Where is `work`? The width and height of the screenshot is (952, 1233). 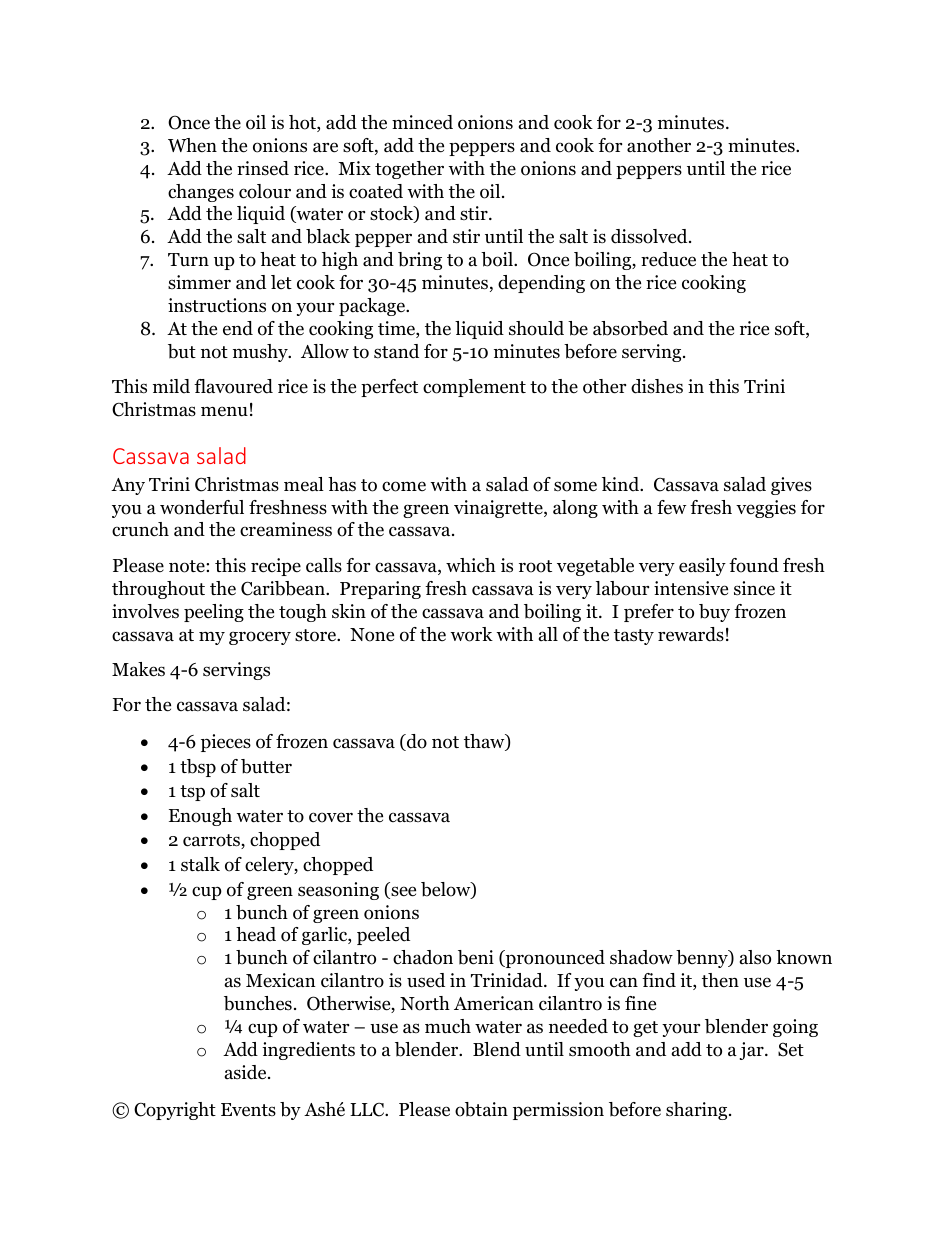 work is located at coordinates (471, 634).
